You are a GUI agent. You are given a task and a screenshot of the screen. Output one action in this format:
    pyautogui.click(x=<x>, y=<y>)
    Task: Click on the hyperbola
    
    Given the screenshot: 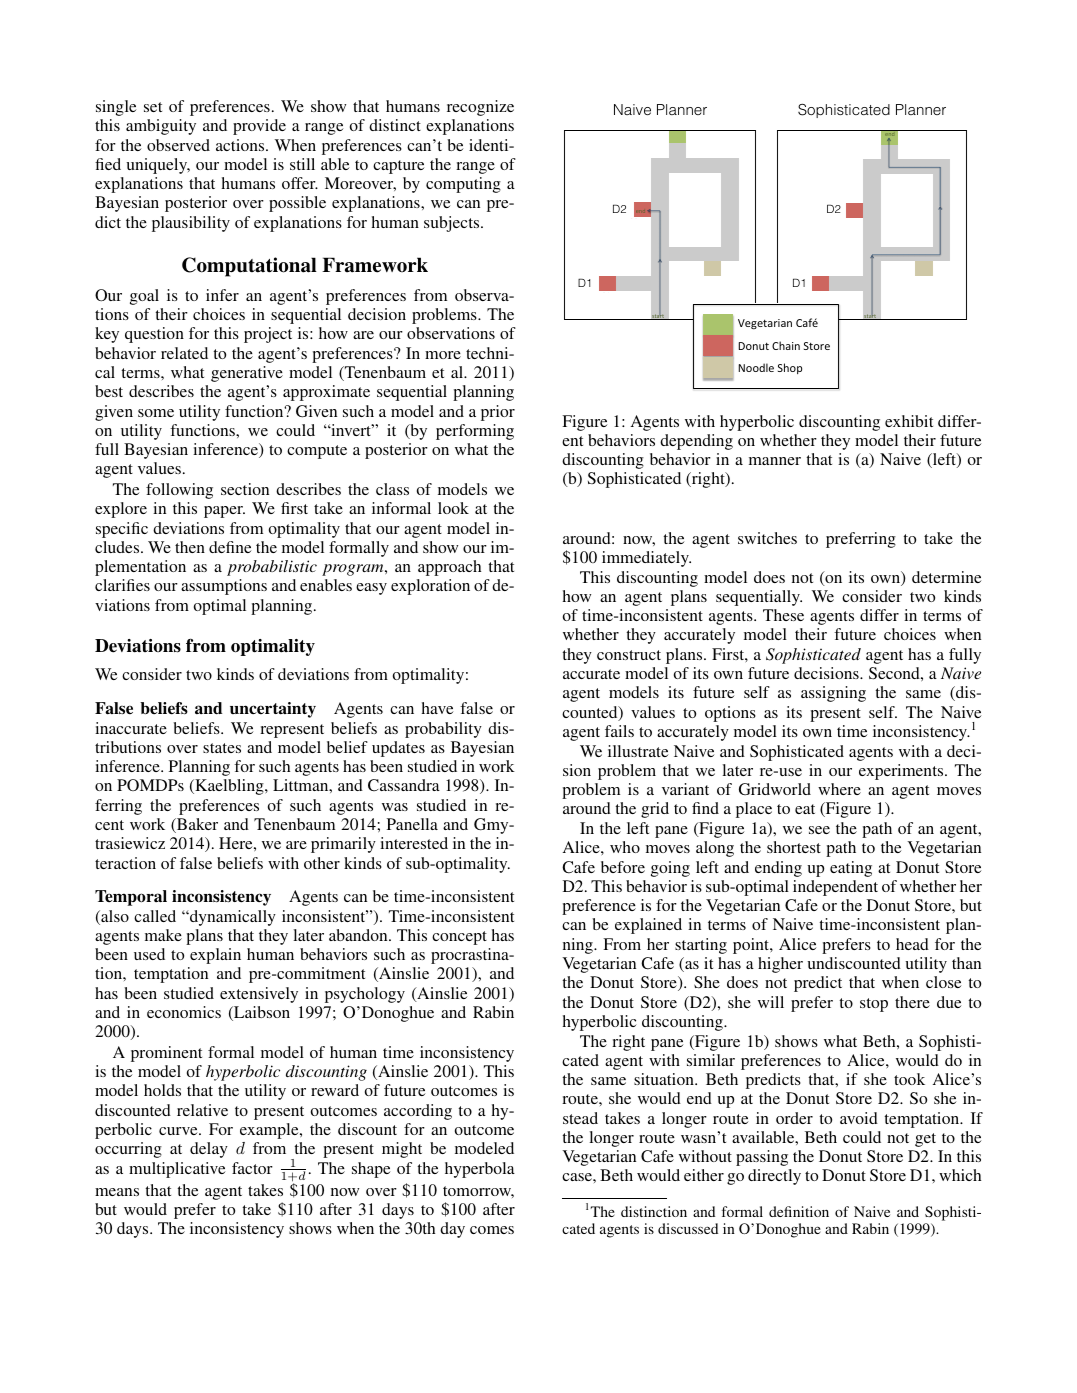 What is the action you would take?
    pyautogui.click(x=480, y=1170)
